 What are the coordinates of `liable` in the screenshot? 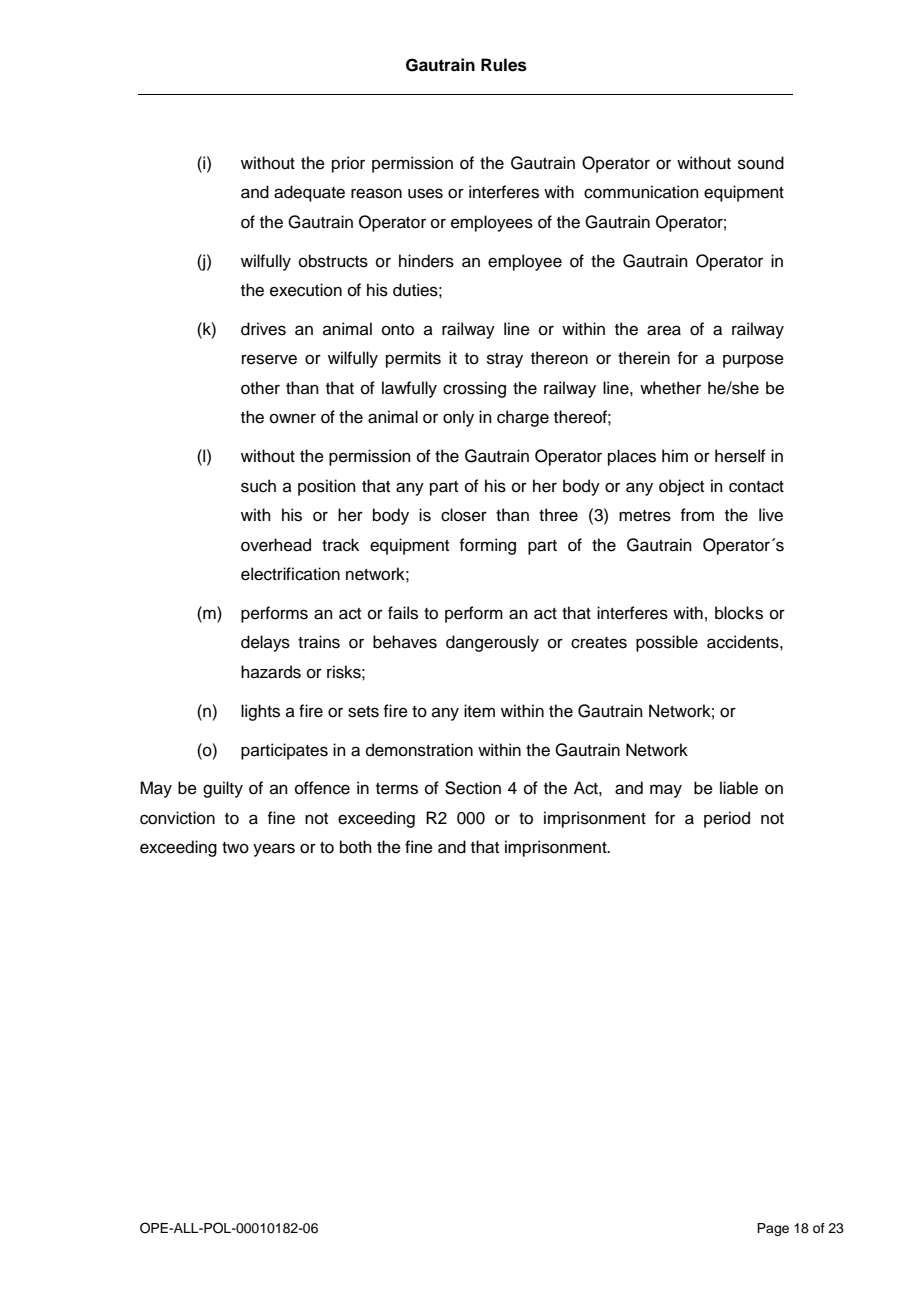 It's located at (739, 788).
